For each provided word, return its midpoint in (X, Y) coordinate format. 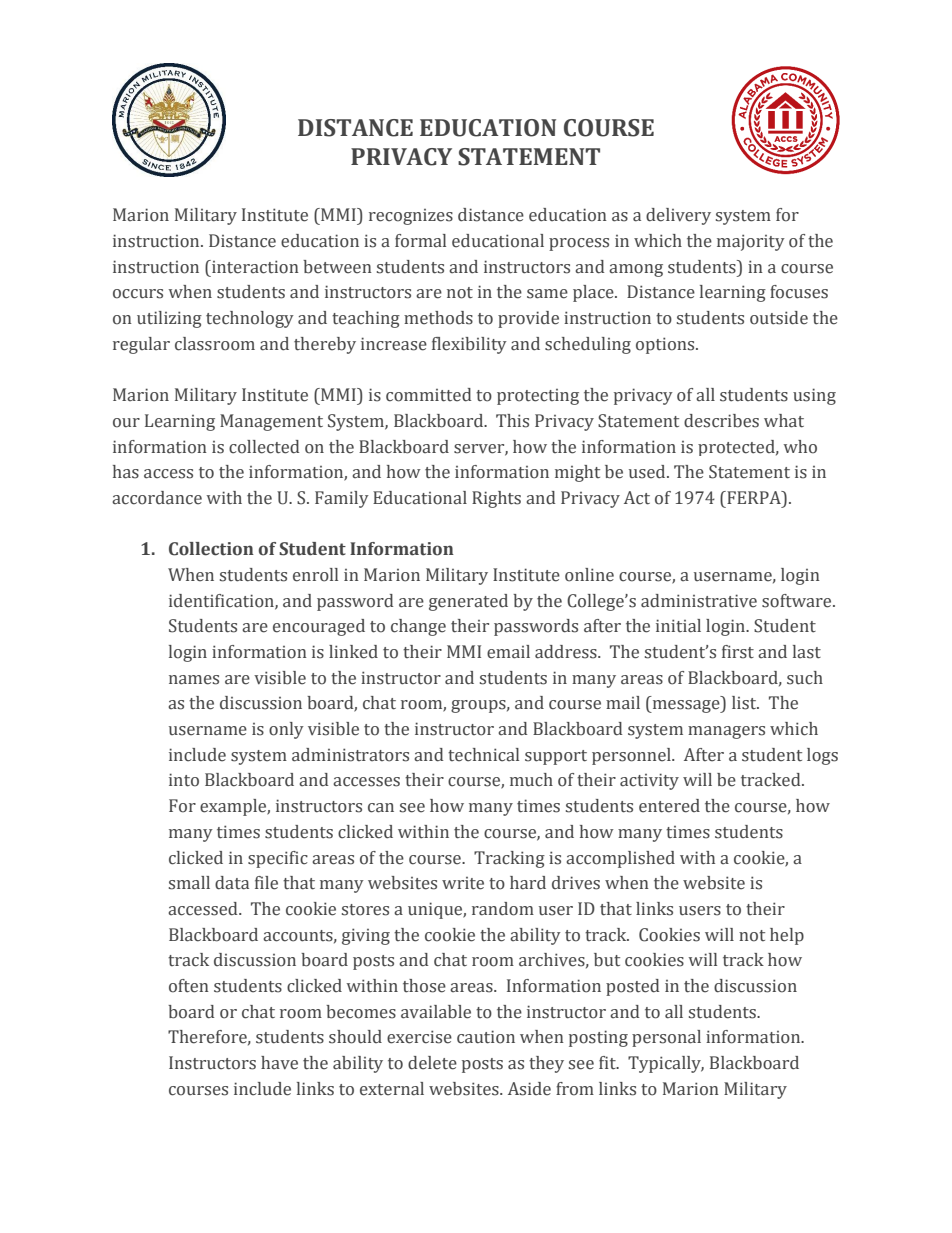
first (738, 652)
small (189, 883)
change (418, 627)
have (279, 1063)
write (463, 883)
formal (420, 241)
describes (721, 421)
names (194, 680)
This (512, 421)
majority (751, 242)
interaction (254, 267)
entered (669, 806)
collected (264, 447)
